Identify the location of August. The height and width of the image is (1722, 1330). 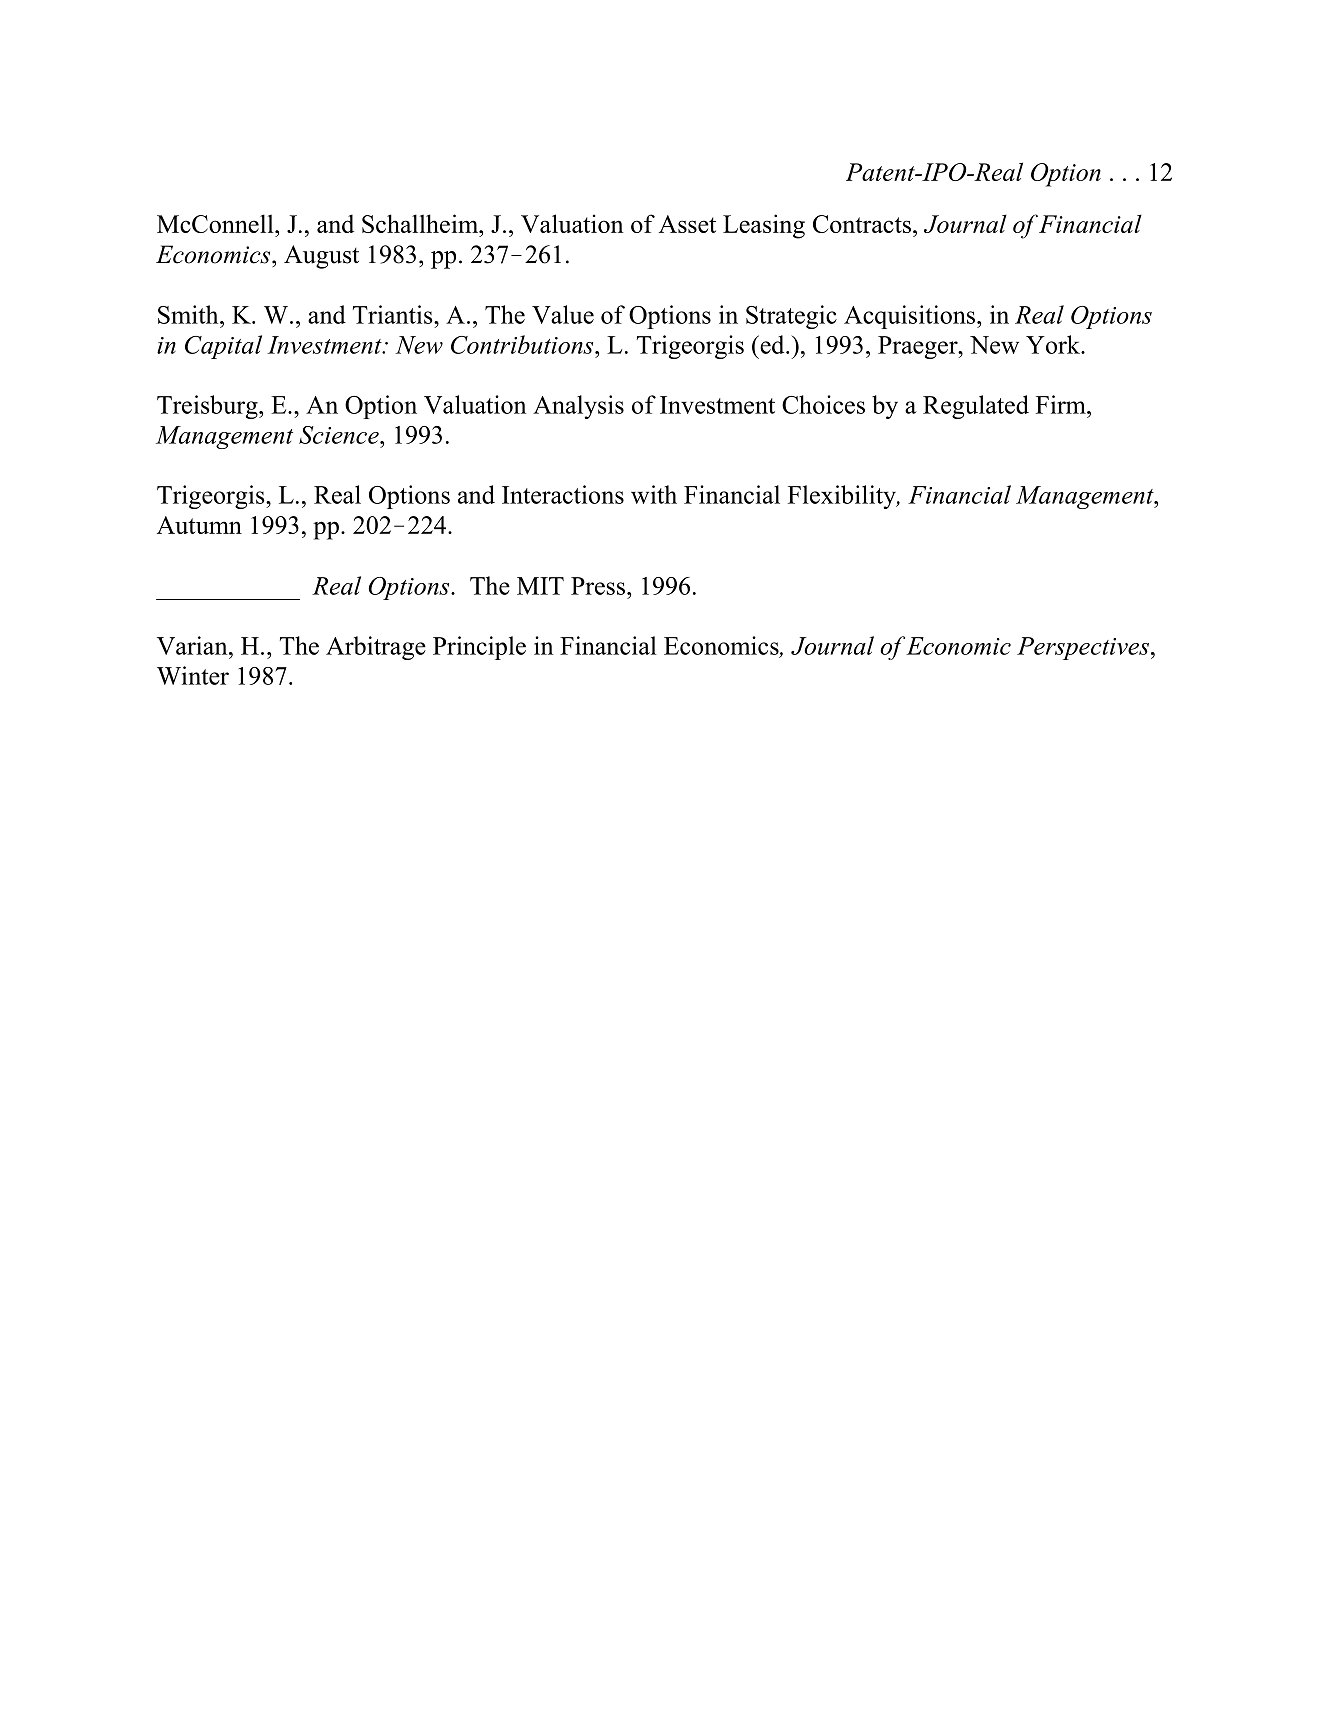
(321, 257).
